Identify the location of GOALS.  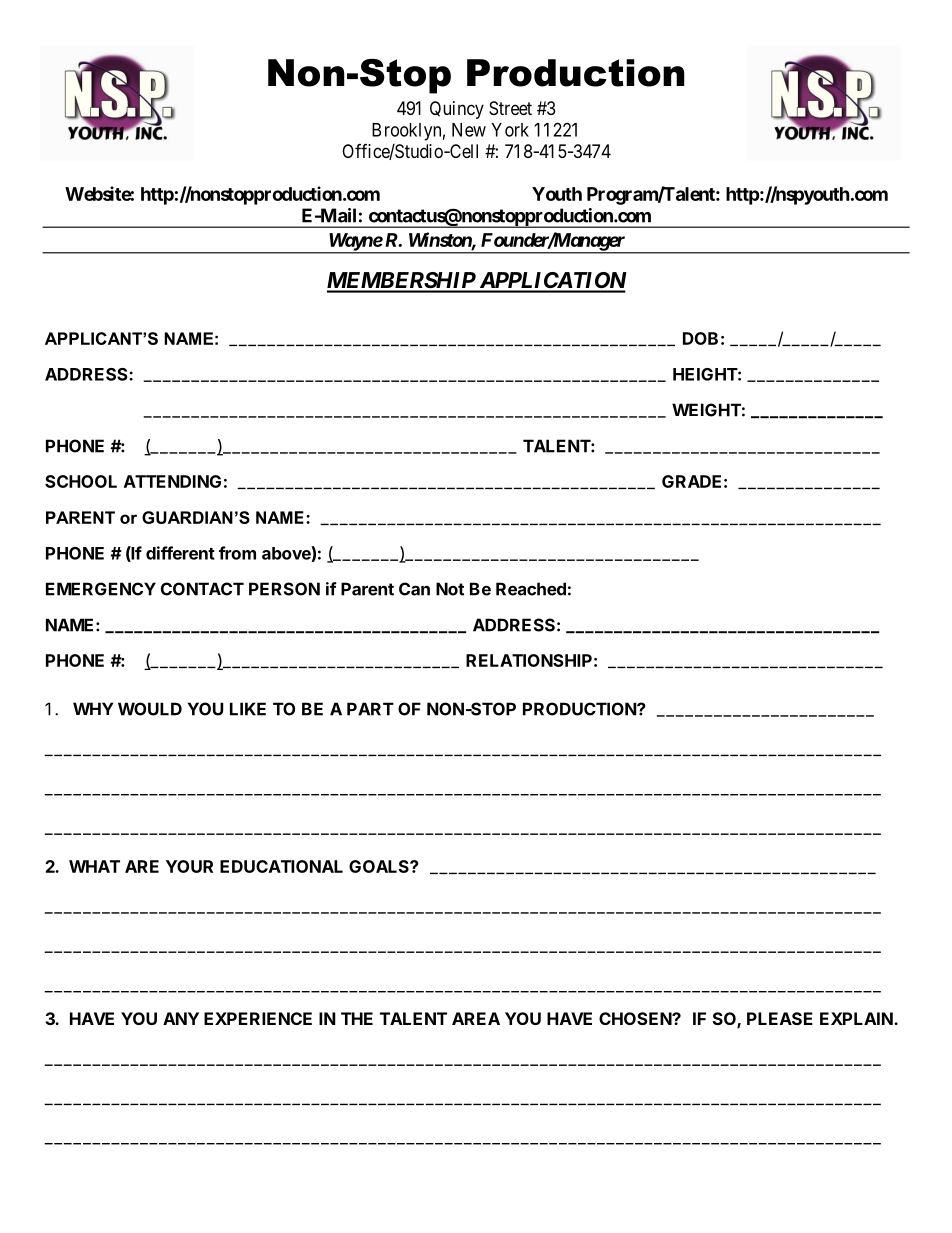
(380, 866).
